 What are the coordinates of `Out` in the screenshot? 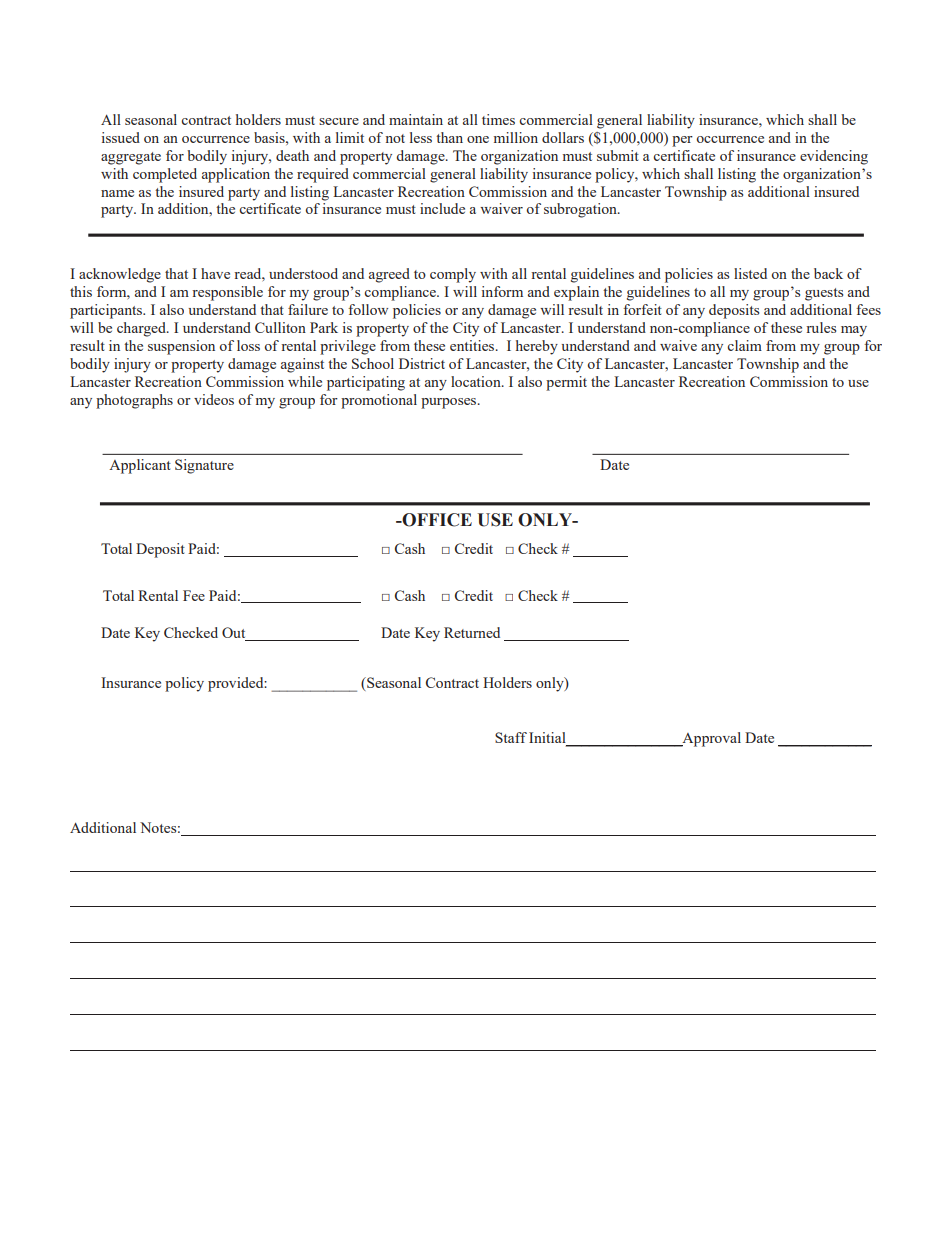 It's located at (235, 634).
